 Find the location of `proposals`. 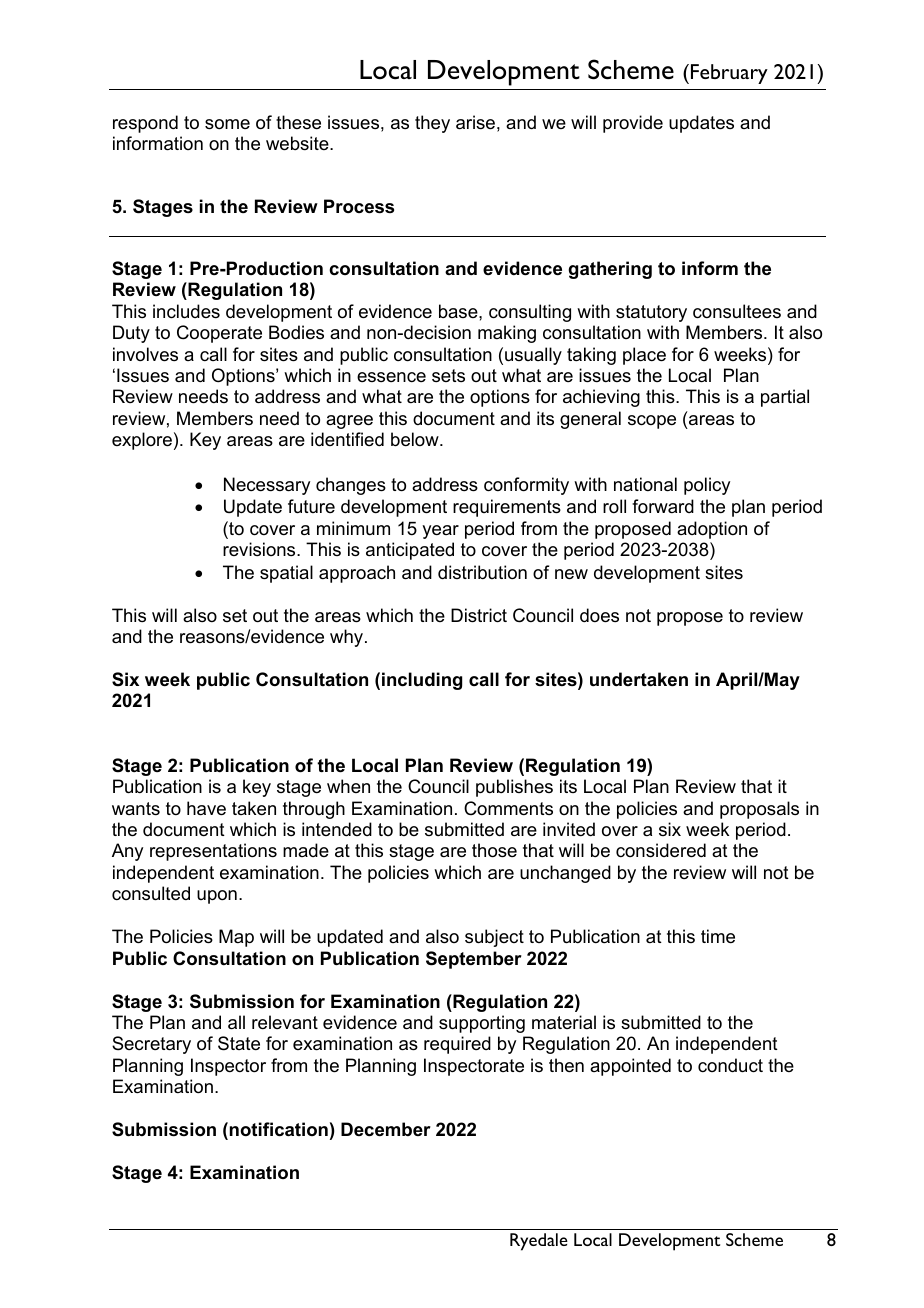

proposals is located at coordinates (759, 810).
